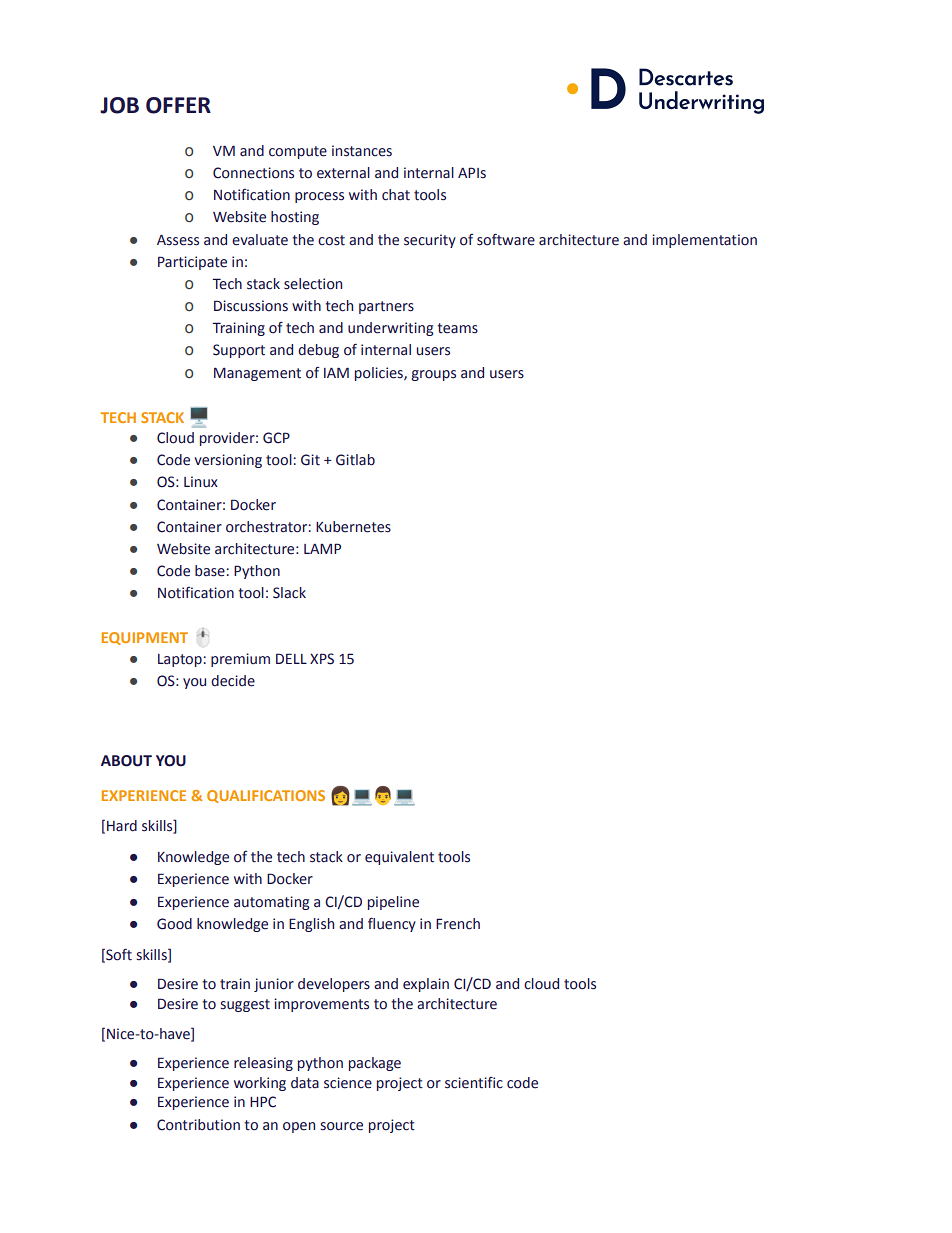  I want to click on instances, so click(362, 151).
